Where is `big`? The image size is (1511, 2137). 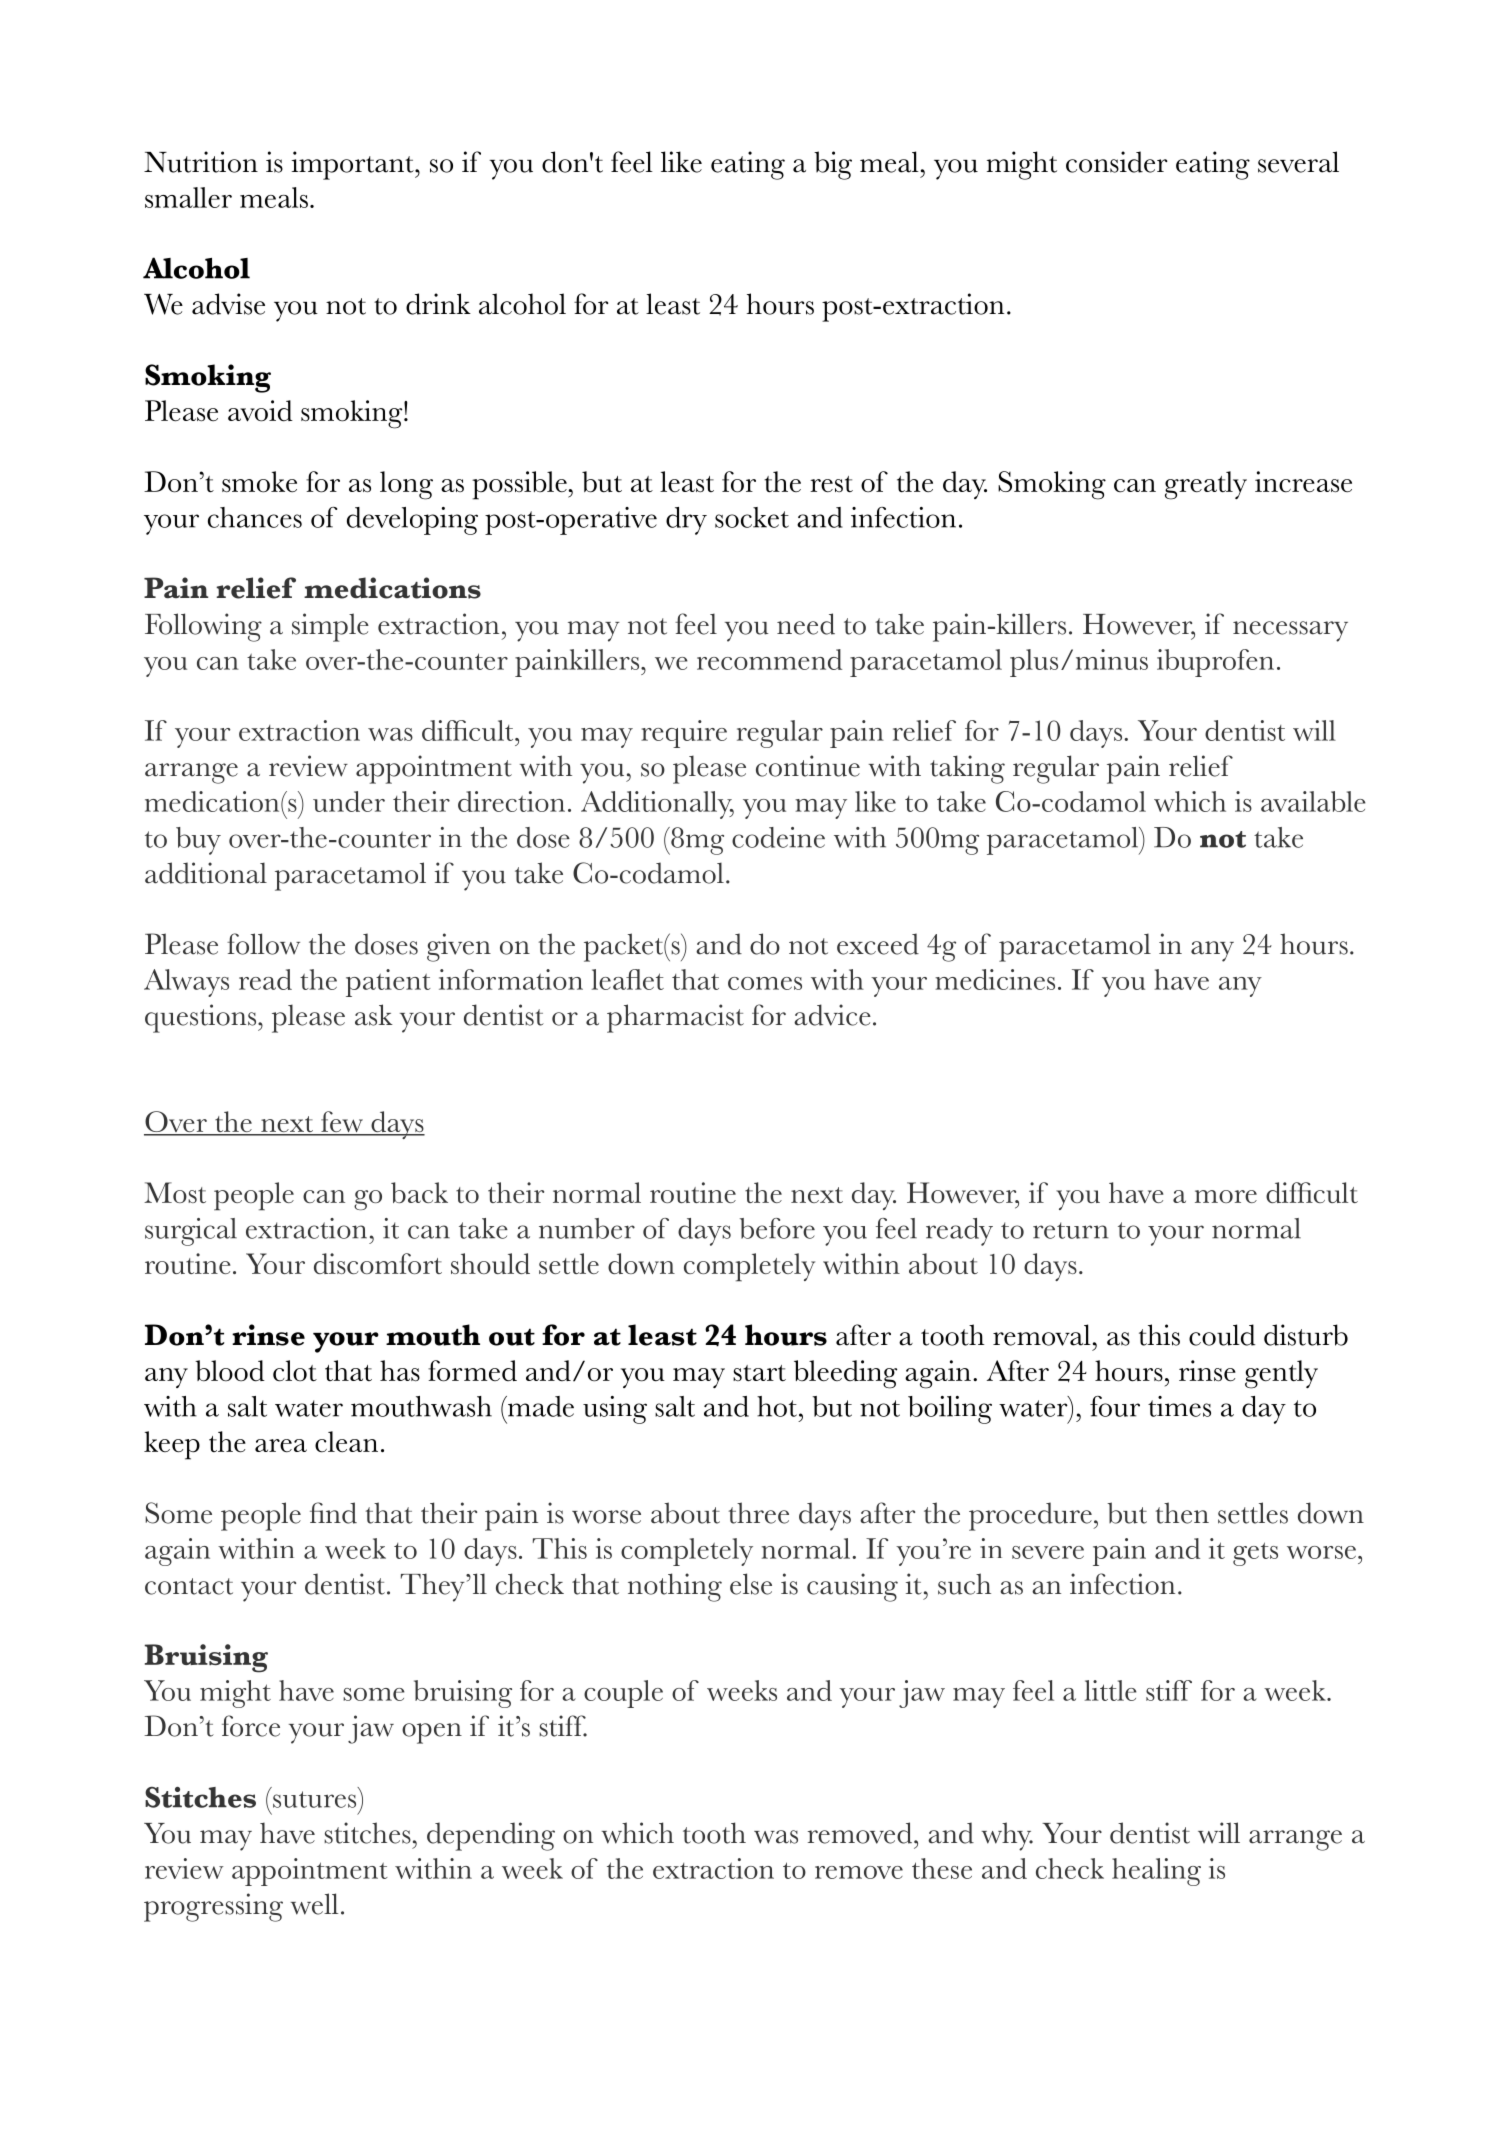
big is located at coordinates (833, 165).
